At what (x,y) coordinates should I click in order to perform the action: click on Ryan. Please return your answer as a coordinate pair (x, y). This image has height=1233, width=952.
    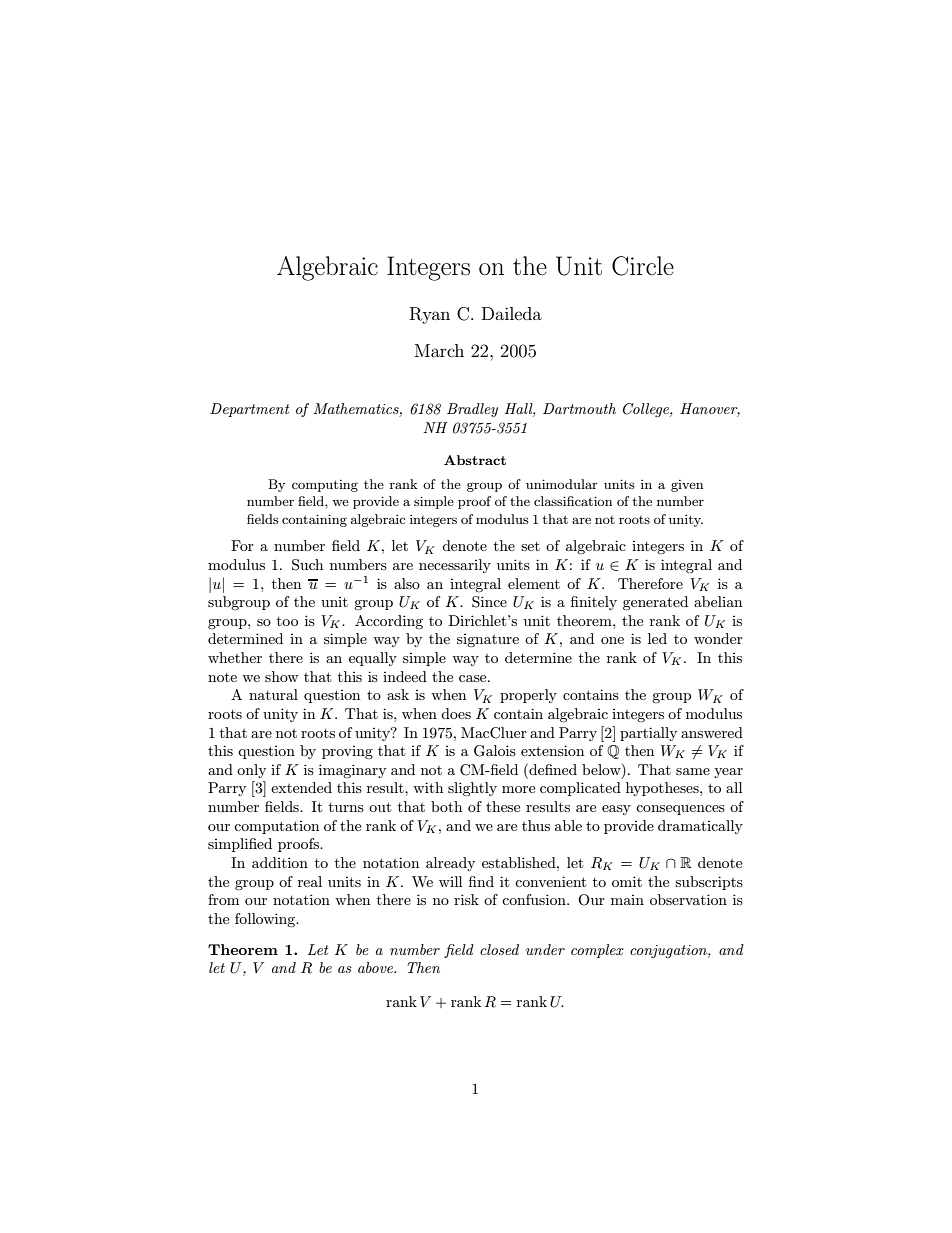
    Looking at the image, I should click on (430, 315).
